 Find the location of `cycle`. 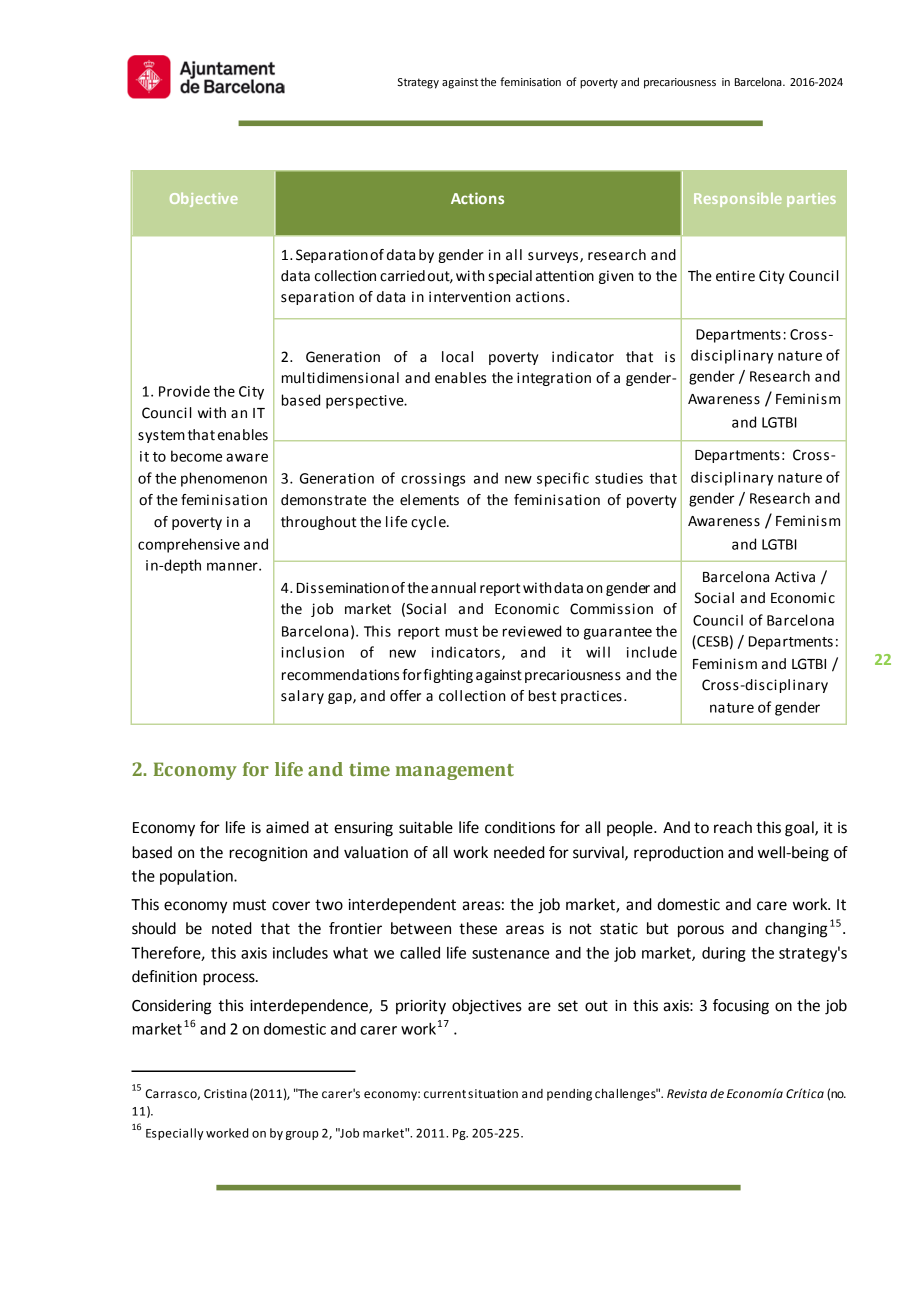

cycle is located at coordinates (429, 523).
